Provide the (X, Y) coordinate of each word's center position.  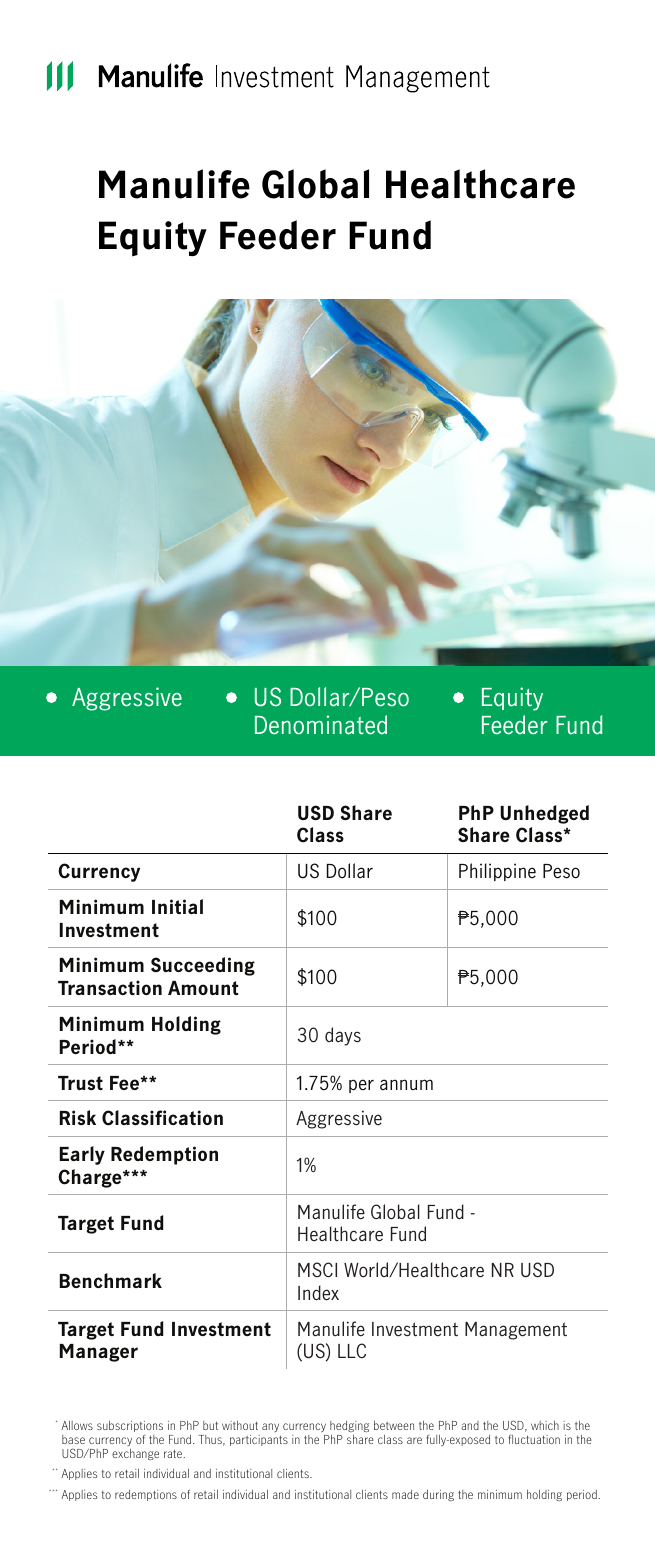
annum (406, 1085)
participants (259, 1440)
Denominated (321, 725)
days (343, 1036)
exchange (135, 1454)
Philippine (497, 872)
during (438, 1495)
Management (516, 1331)
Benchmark (111, 1280)
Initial (177, 906)
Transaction (110, 987)
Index (318, 1293)
